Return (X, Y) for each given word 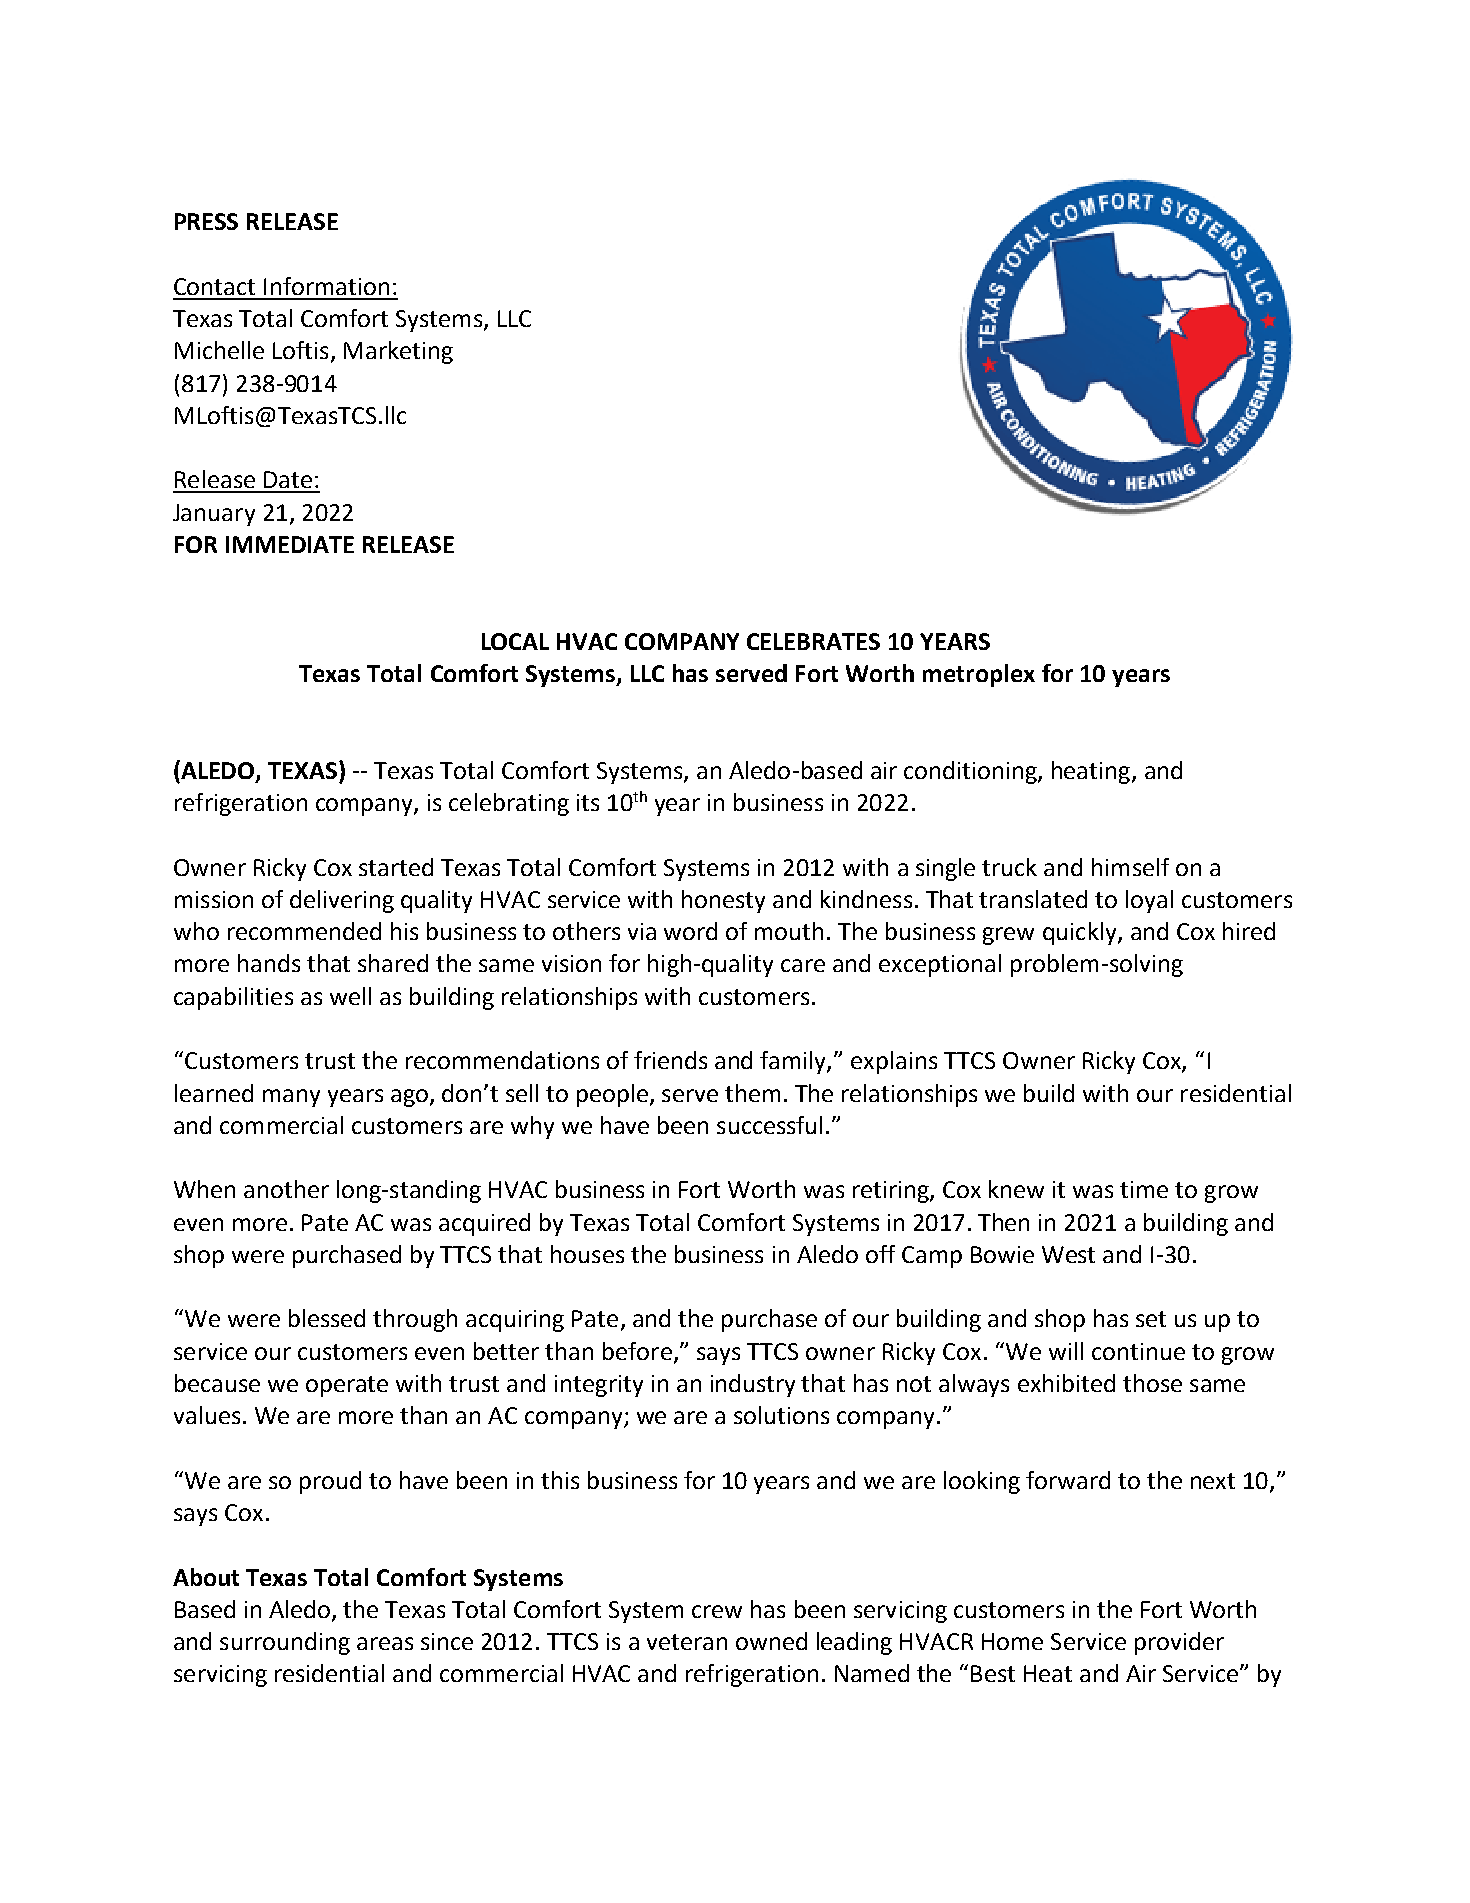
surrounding (285, 1643)
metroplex (979, 675)
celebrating (509, 804)
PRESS (206, 221)
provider (1179, 1643)
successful (769, 1125)
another (286, 1189)
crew (717, 1611)
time (1144, 1189)
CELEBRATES (813, 641)
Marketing (398, 352)
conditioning (971, 772)
